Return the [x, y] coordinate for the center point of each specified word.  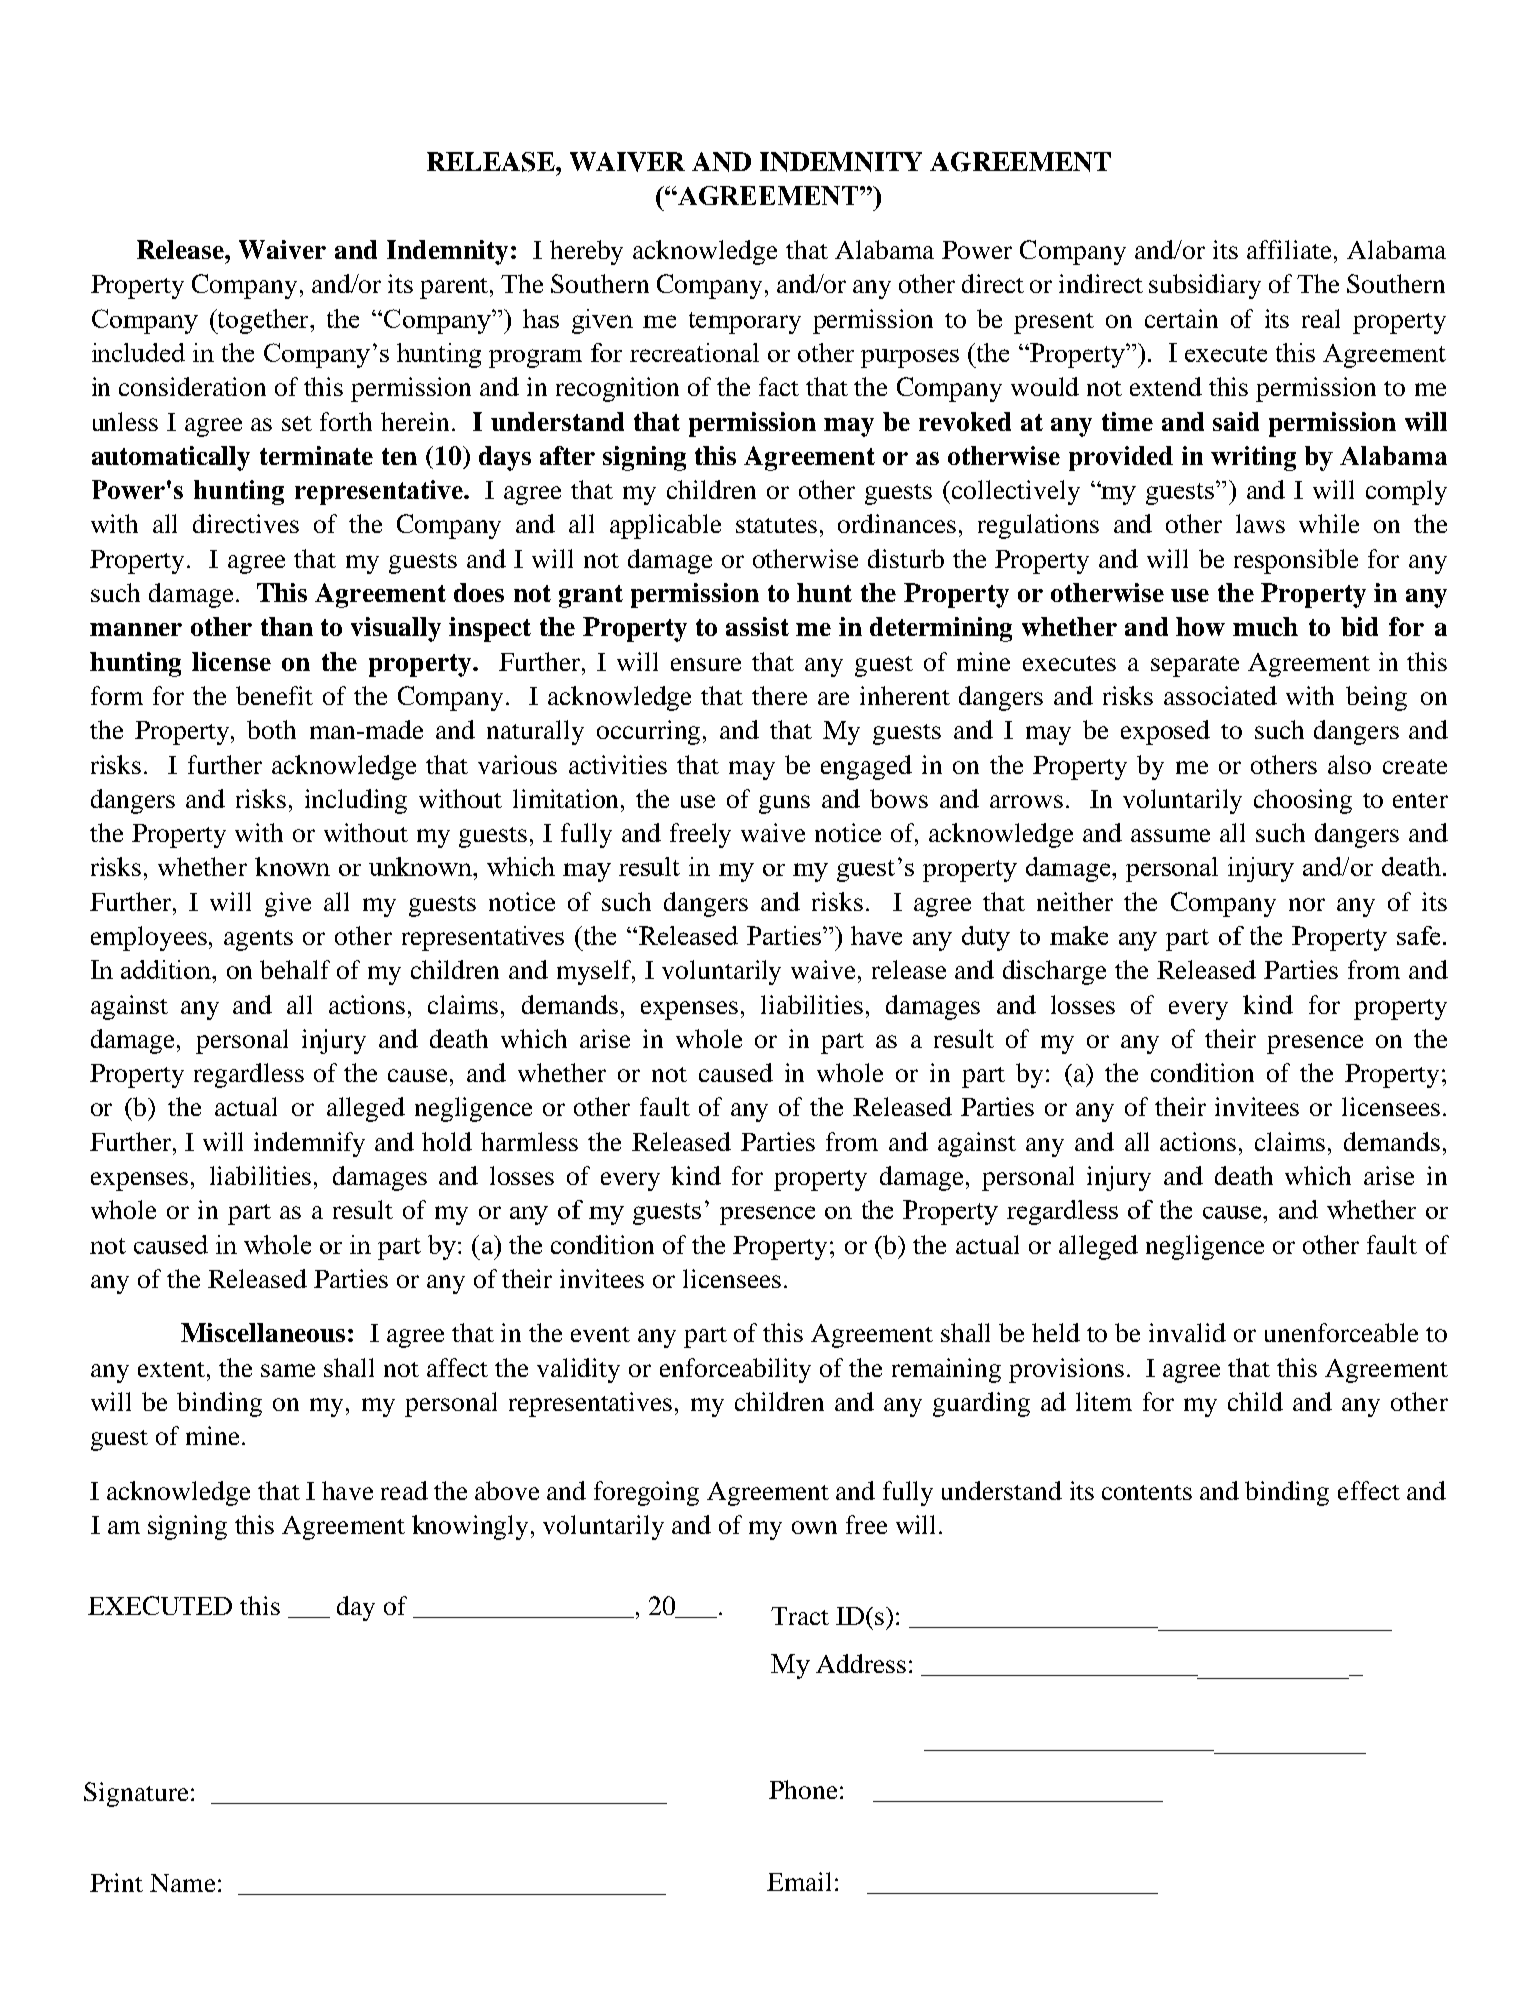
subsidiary [1205, 286]
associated [1220, 695]
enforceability [735, 1370]
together [263, 321]
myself [596, 972]
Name [182, 1883]
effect [1369, 1490]
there [779, 695]
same [288, 1370]
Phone [803, 1789]
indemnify [309, 1144]
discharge [1054, 972]
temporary [745, 323]
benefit [274, 695]
